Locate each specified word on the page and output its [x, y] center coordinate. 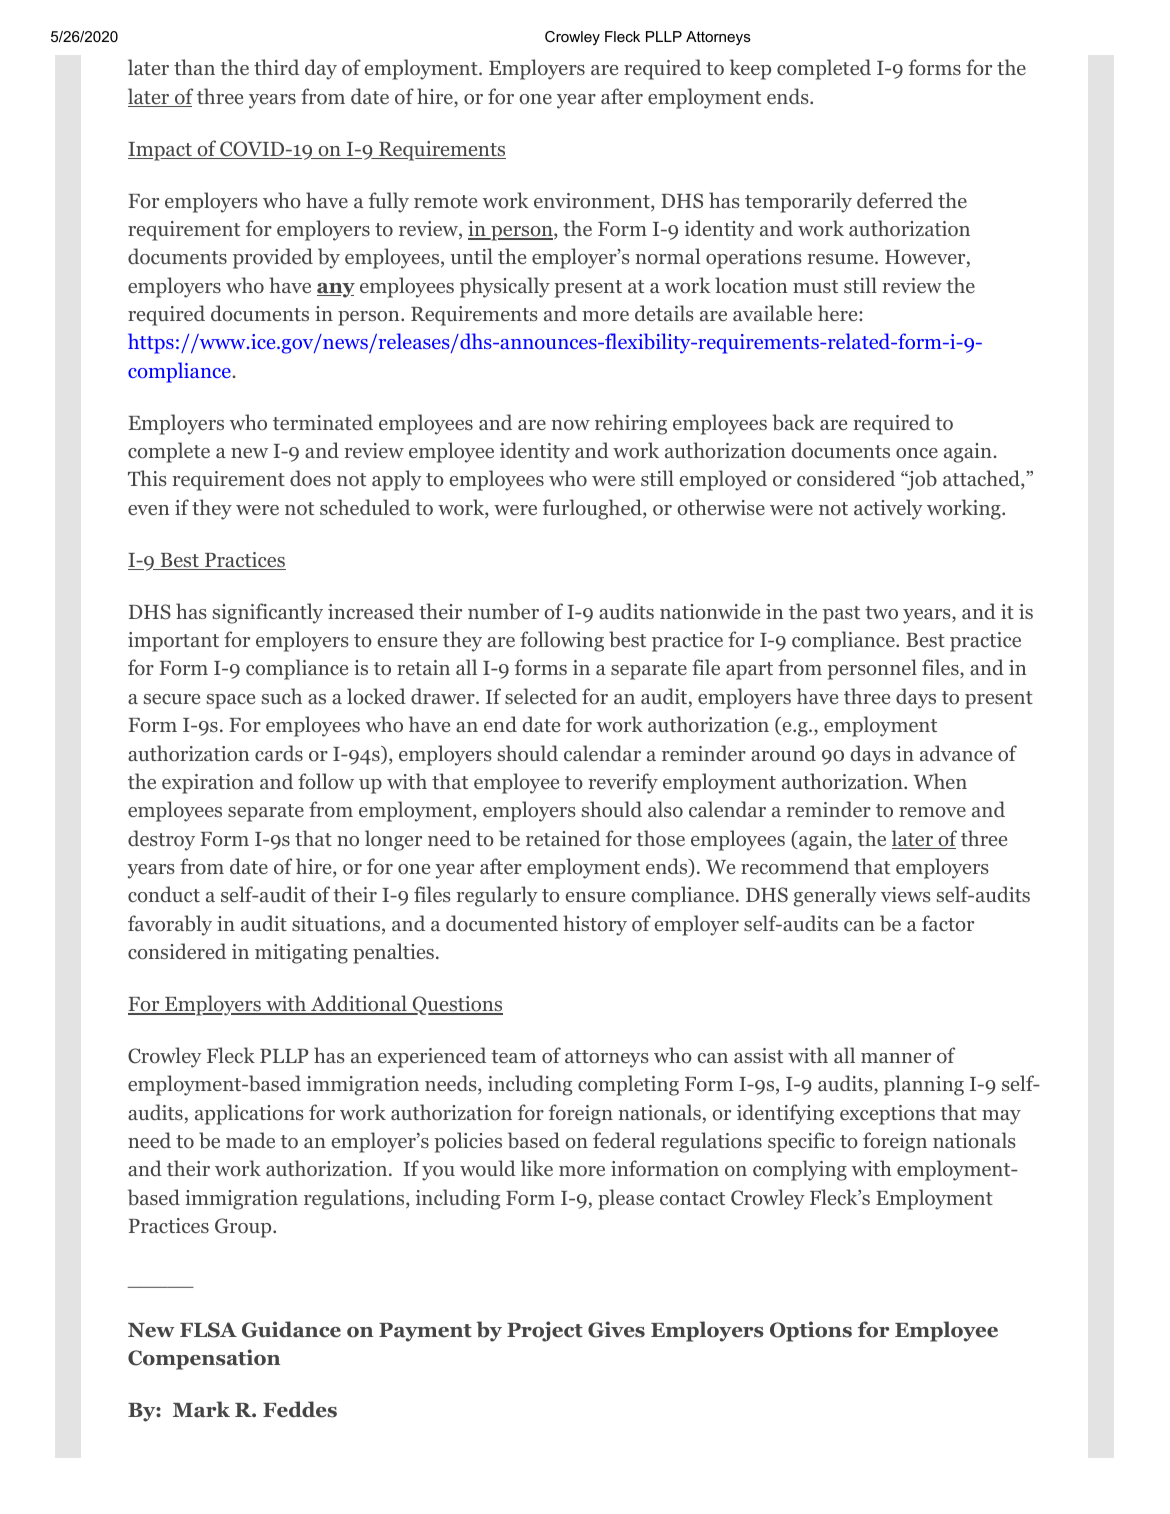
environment [593, 202]
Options [811, 1331]
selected [541, 696]
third [276, 67]
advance [956, 753]
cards [279, 753]
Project [545, 1331]
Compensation [204, 1359]
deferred [895, 200]
